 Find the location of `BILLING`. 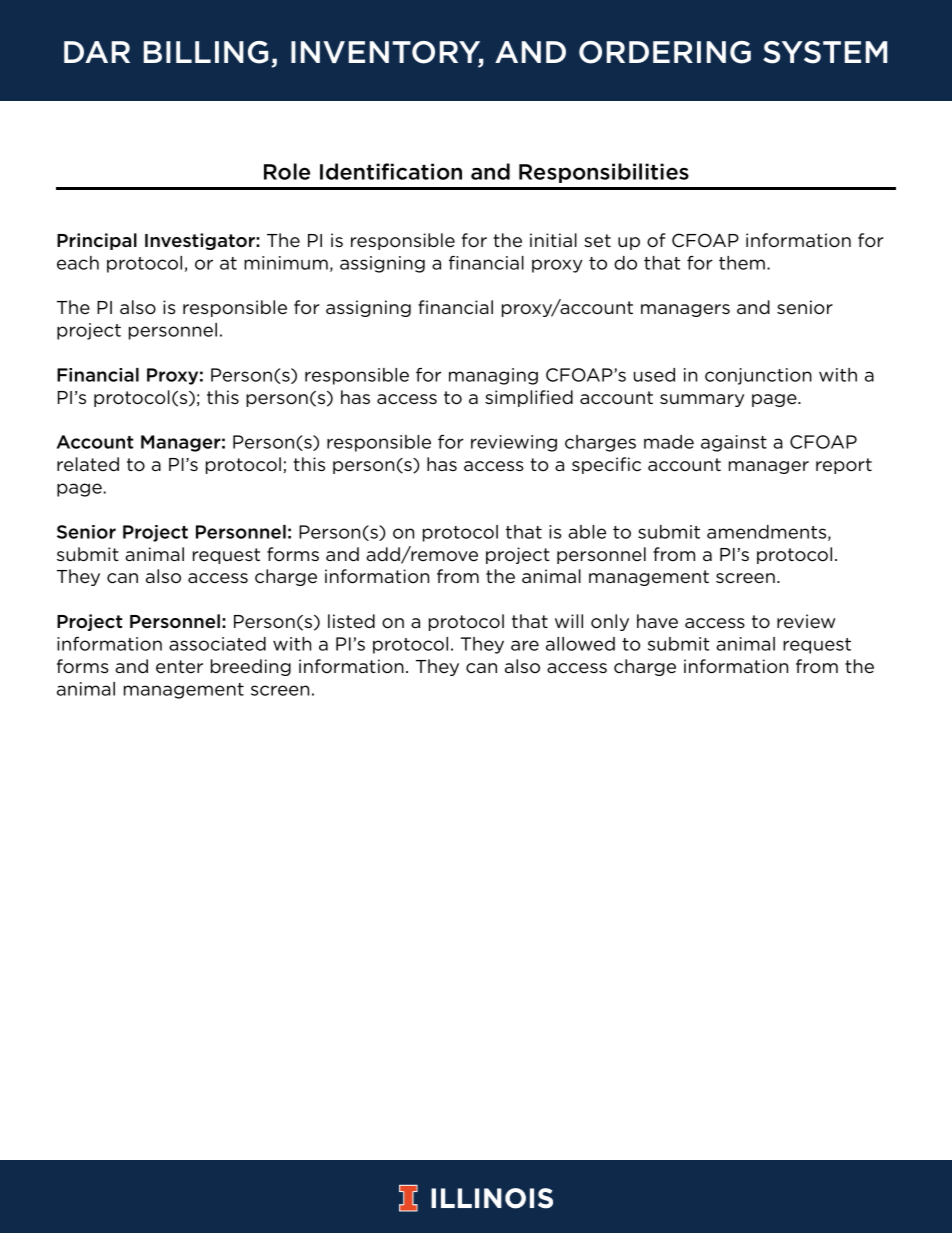

BILLING is located at coordinates (206, 52).
